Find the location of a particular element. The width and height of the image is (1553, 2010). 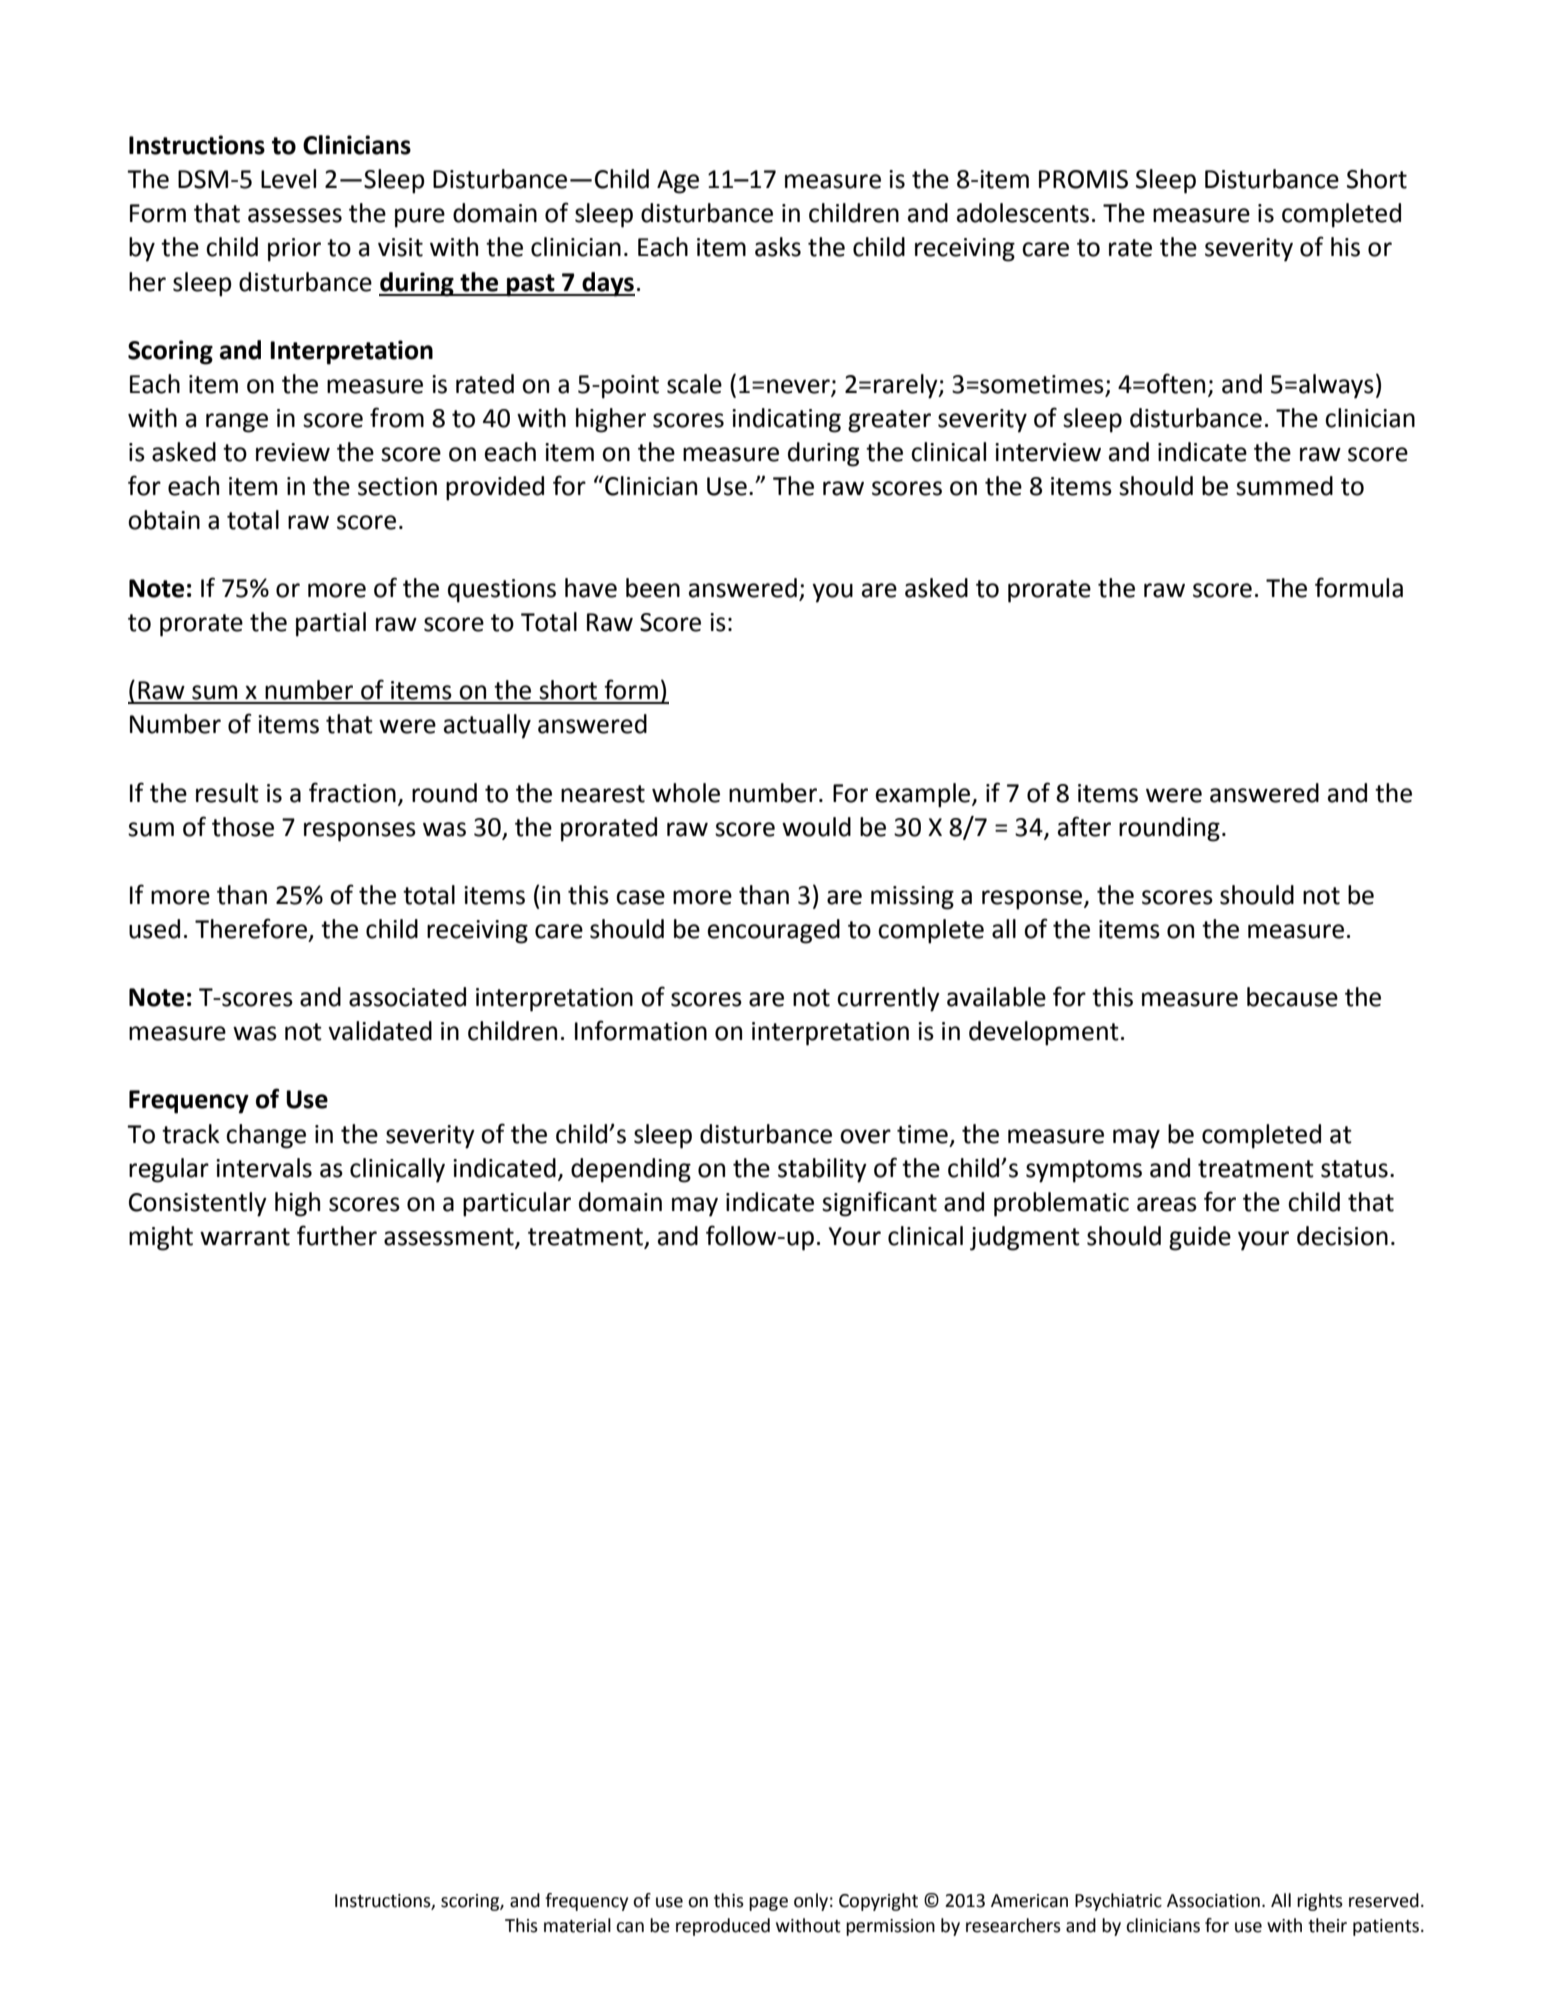

material is located at coordinates (577, 1925).
